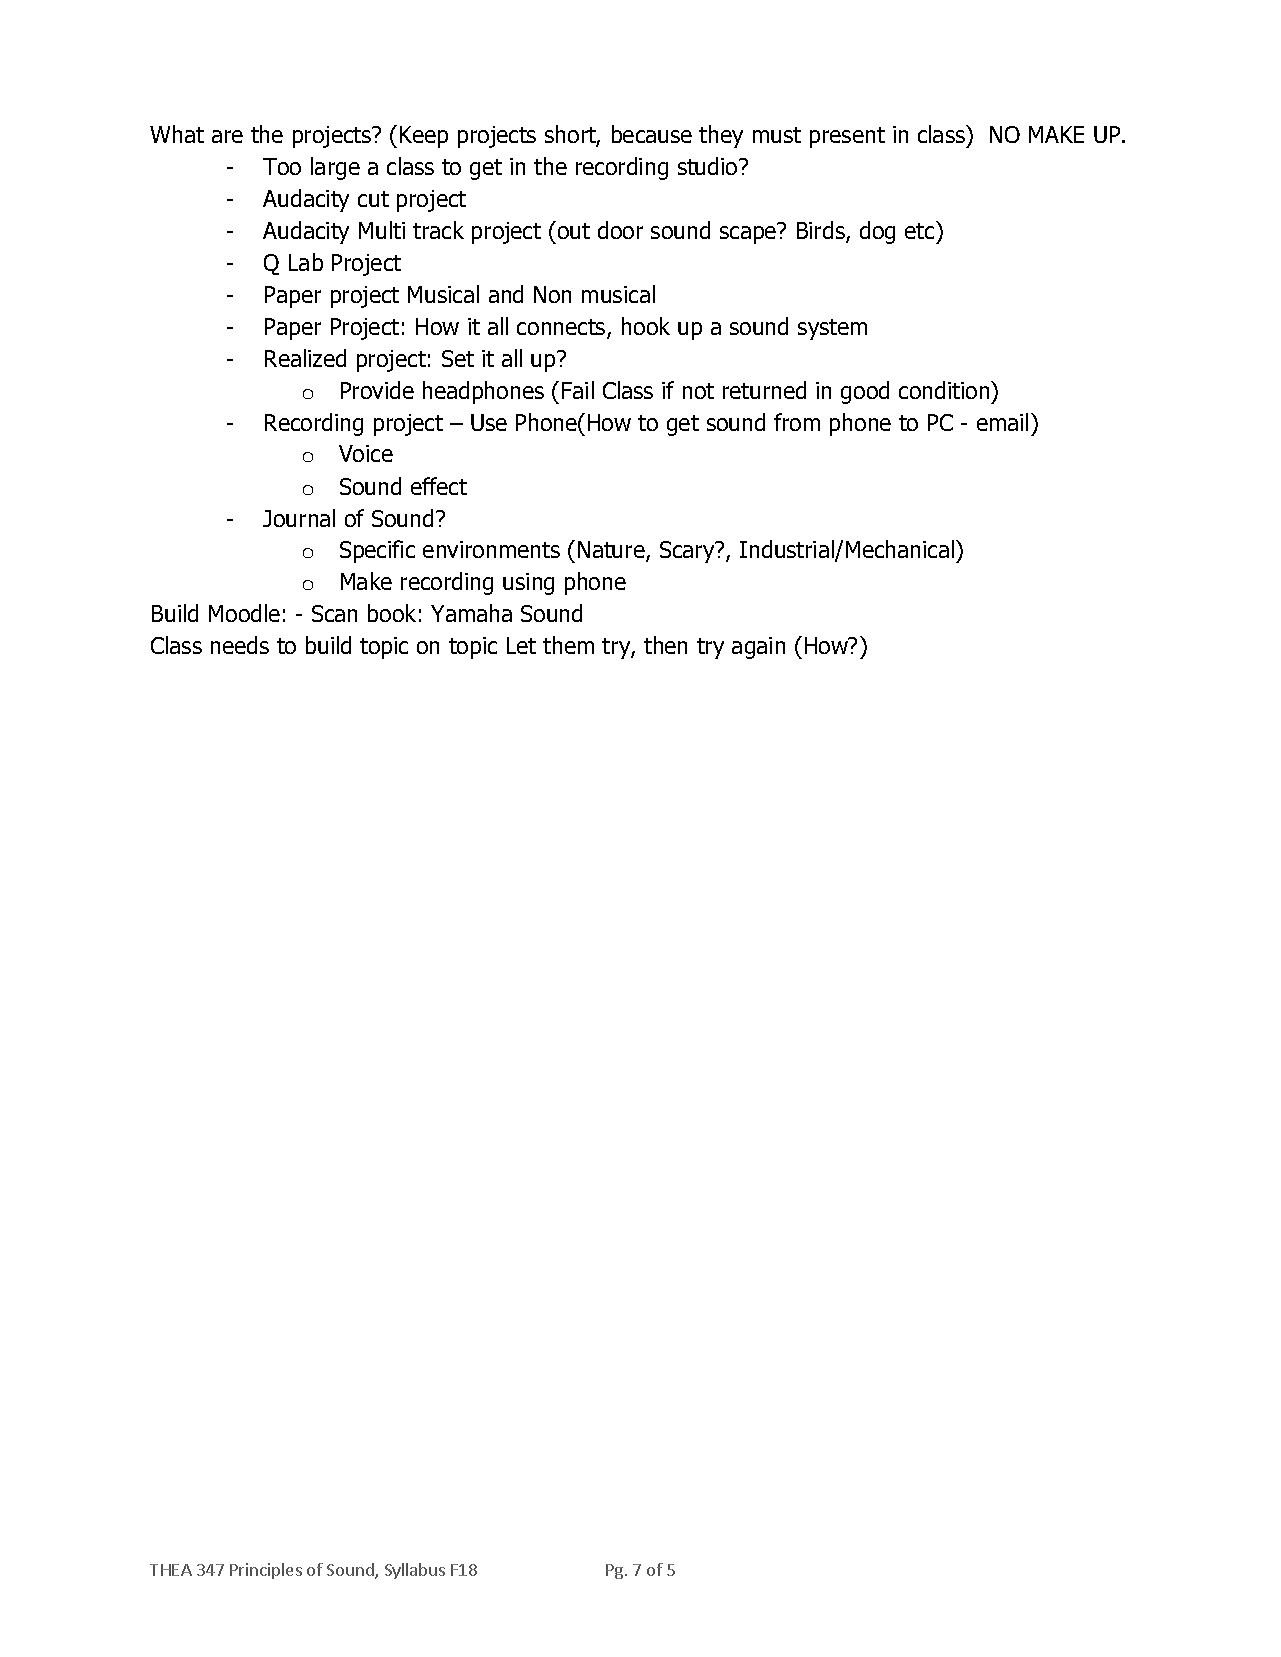 Image resolution: width=1281 pixels, height=1657 pixels. Describe the element at coordinates (266, 1571) in the screenshot. I see `Principles` at that location.
